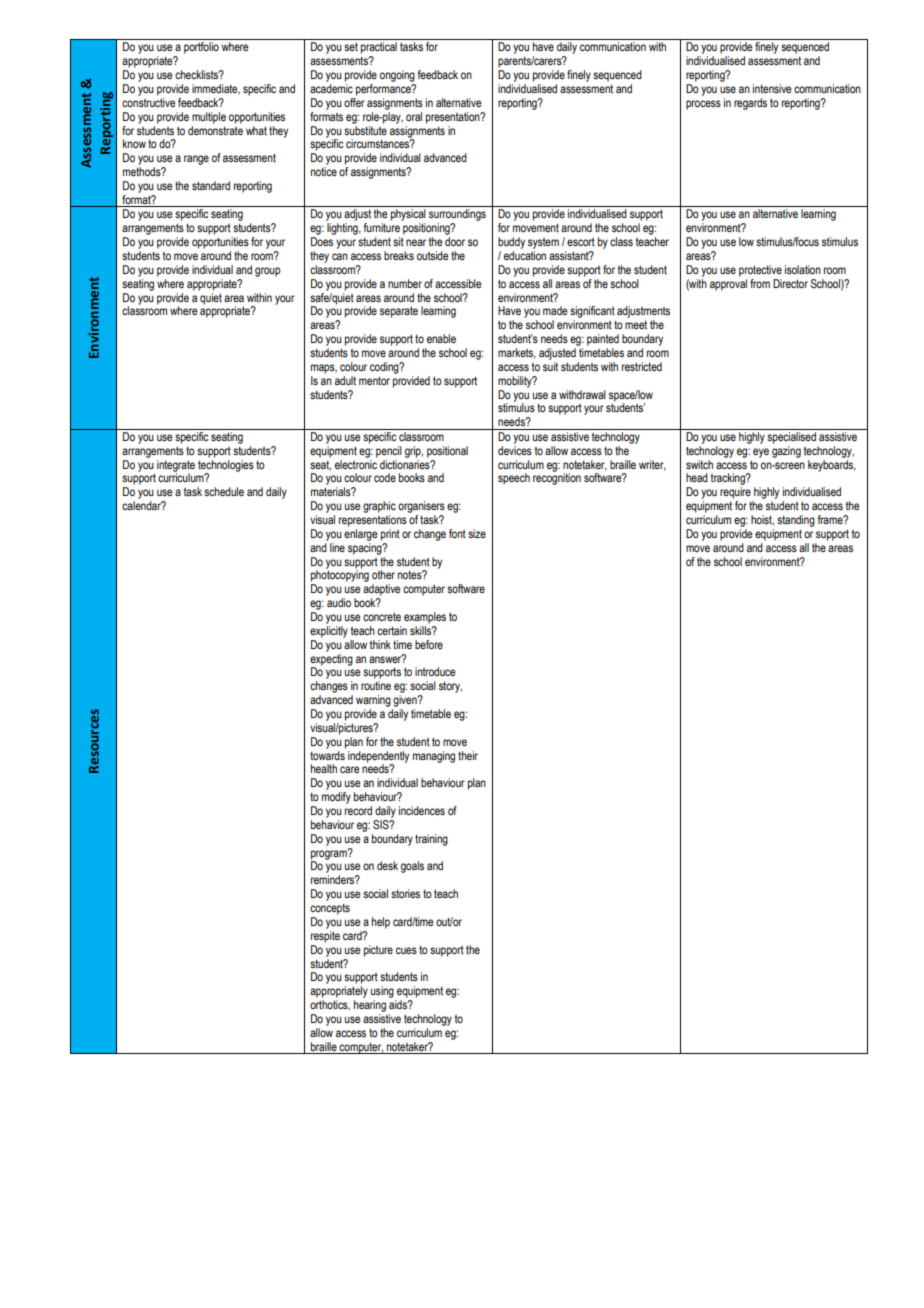 The image size is (924, 1308). What do you see at coordinates (330, 1005) in the document?
I see `orthotics` at bounding box center [330, 1005].
